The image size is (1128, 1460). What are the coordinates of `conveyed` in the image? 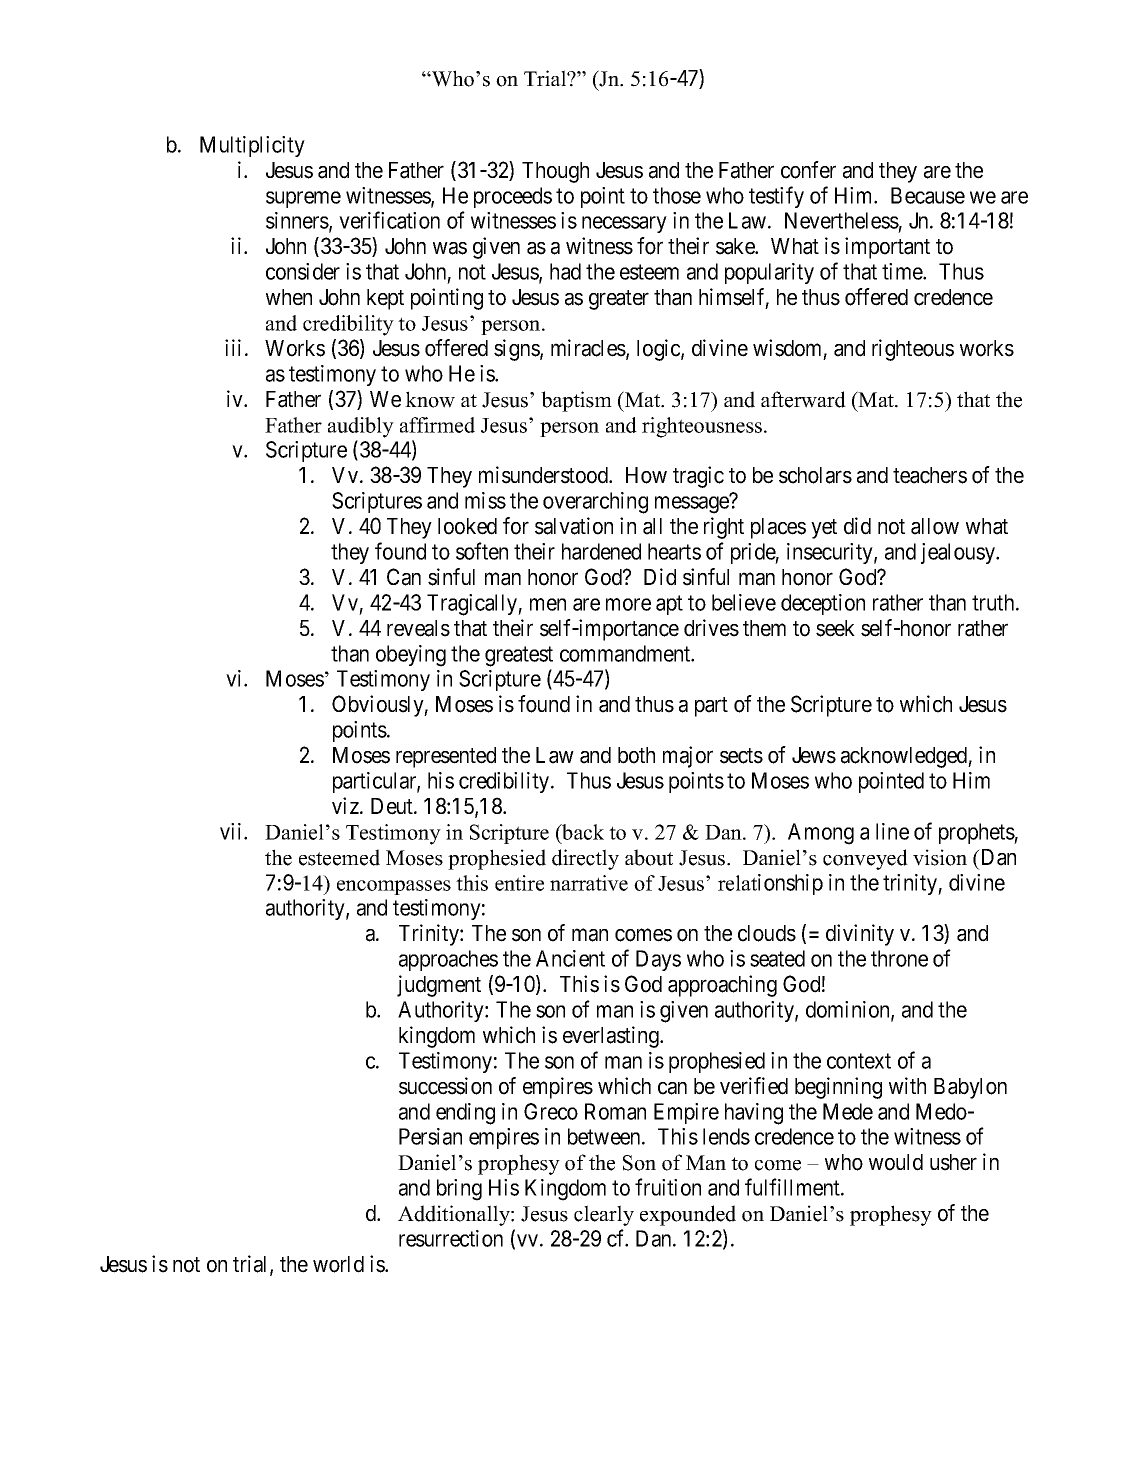 It's located at (865, 859).
